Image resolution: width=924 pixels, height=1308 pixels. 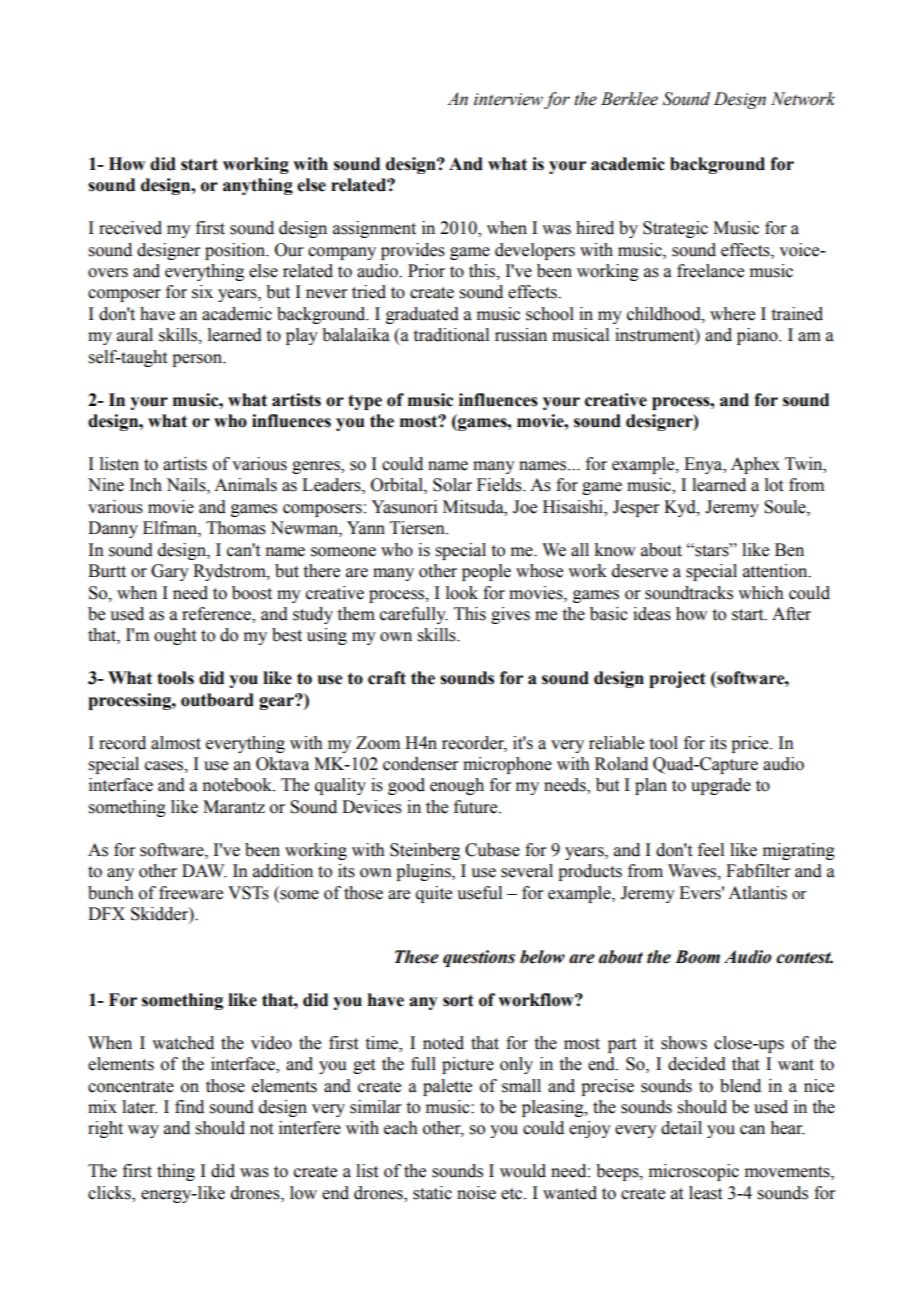 I want to click on interview, so click(x=508, y=99).
